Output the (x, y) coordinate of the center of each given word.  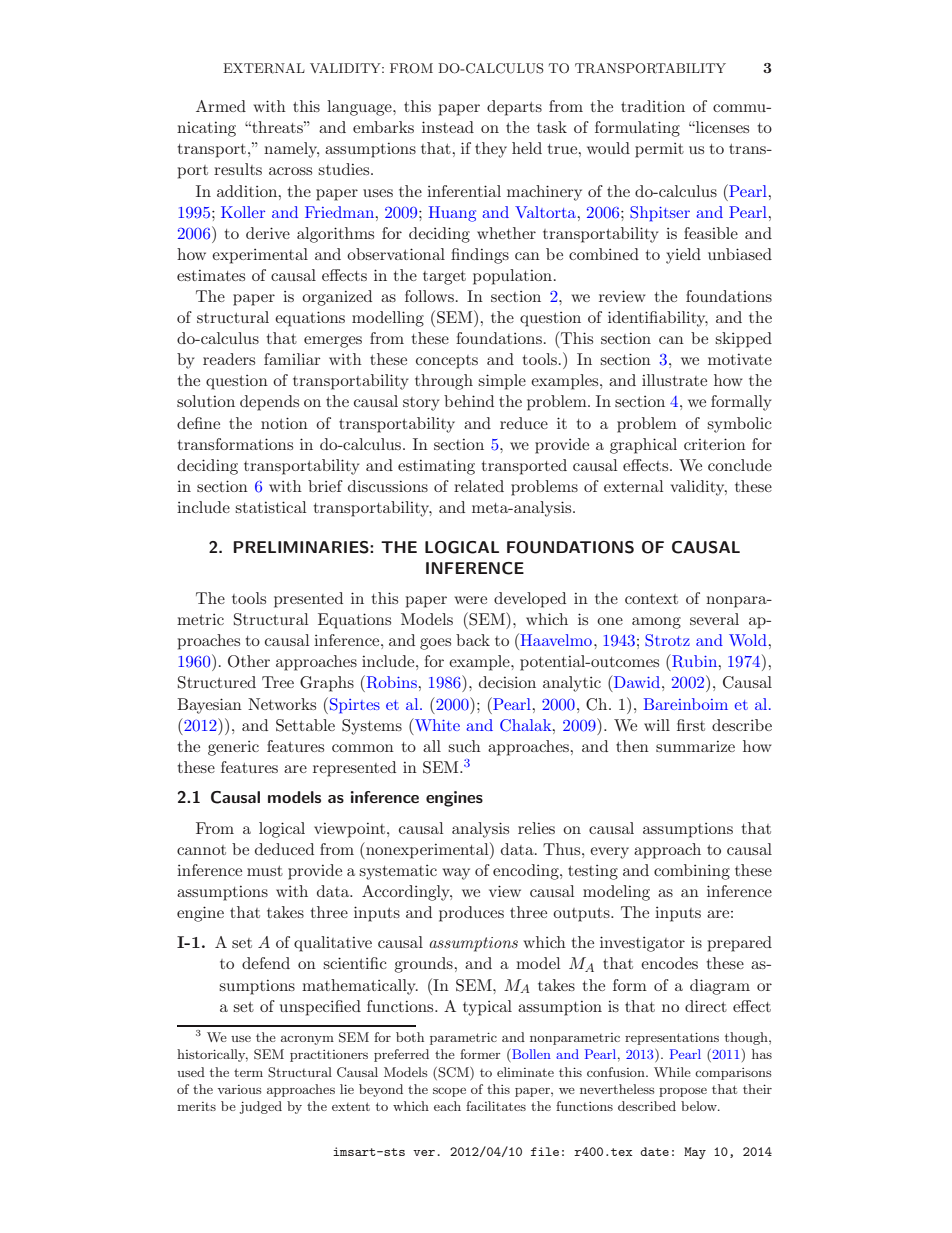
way (456, 874)
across (290, 171)
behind (469, 401)
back (473, 640)
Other (249, 661)
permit (659, 150)
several (714, 619)
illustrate (674, 380)
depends (269, 403)
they (491, 150)
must (265, 871)
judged (261, 1107)
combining (692, 872)
